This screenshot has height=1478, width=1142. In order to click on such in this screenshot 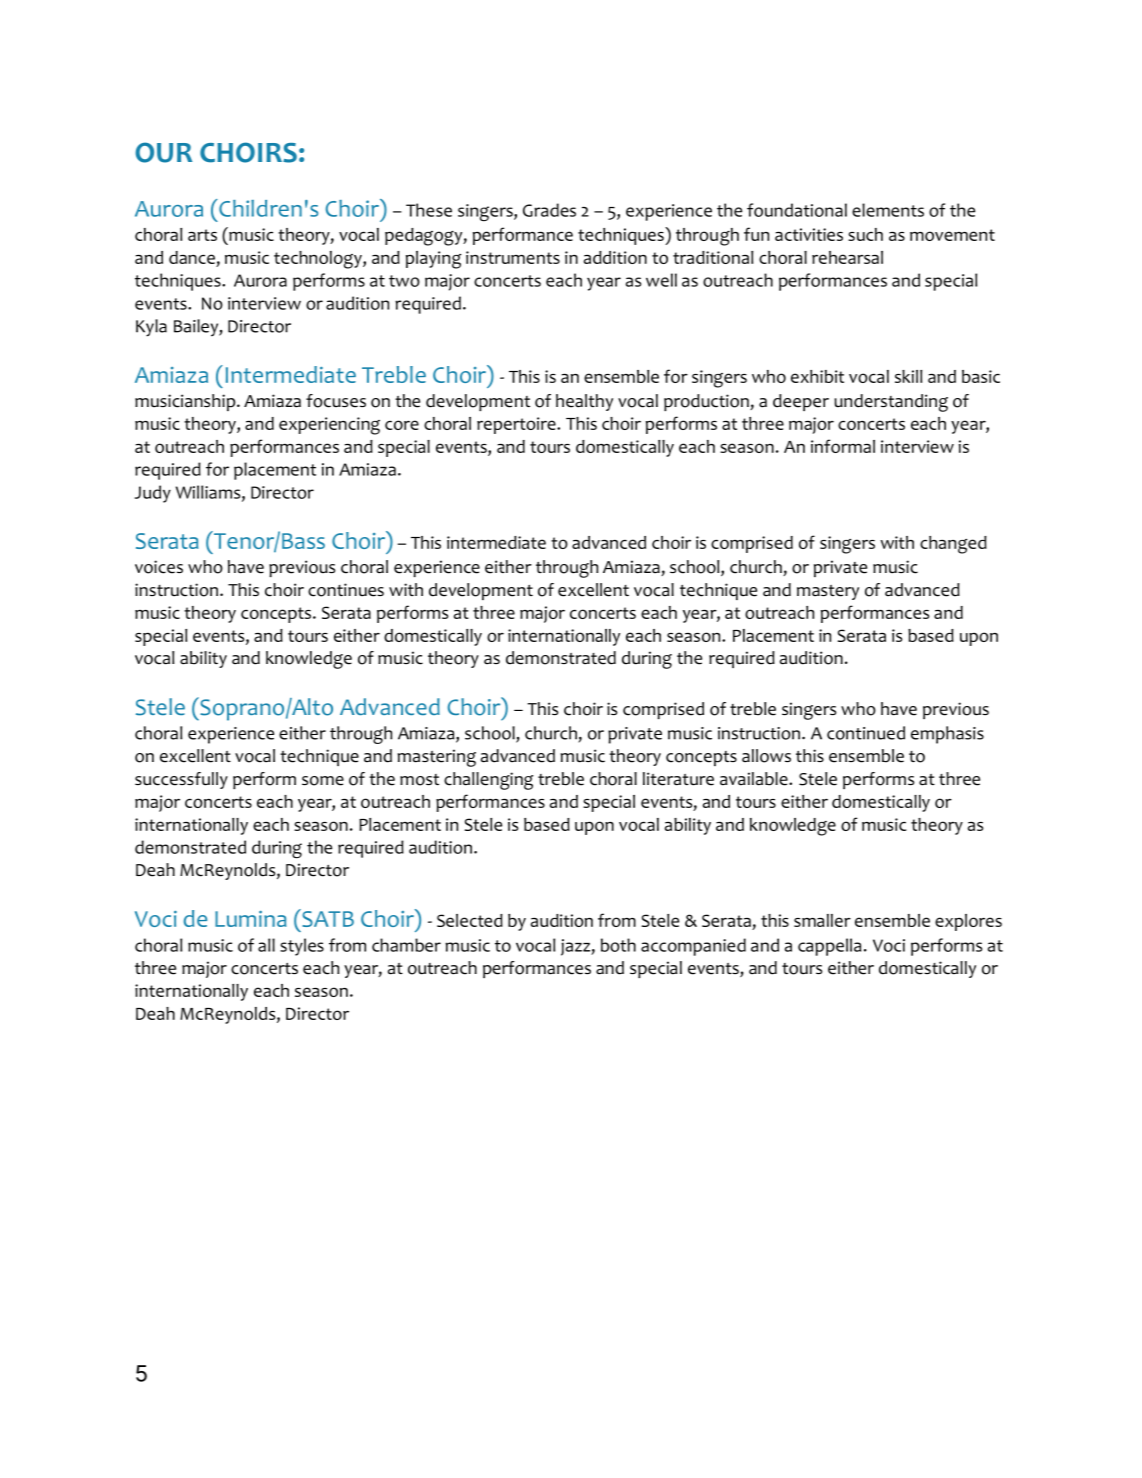, I will do `click(865, 234)`.
